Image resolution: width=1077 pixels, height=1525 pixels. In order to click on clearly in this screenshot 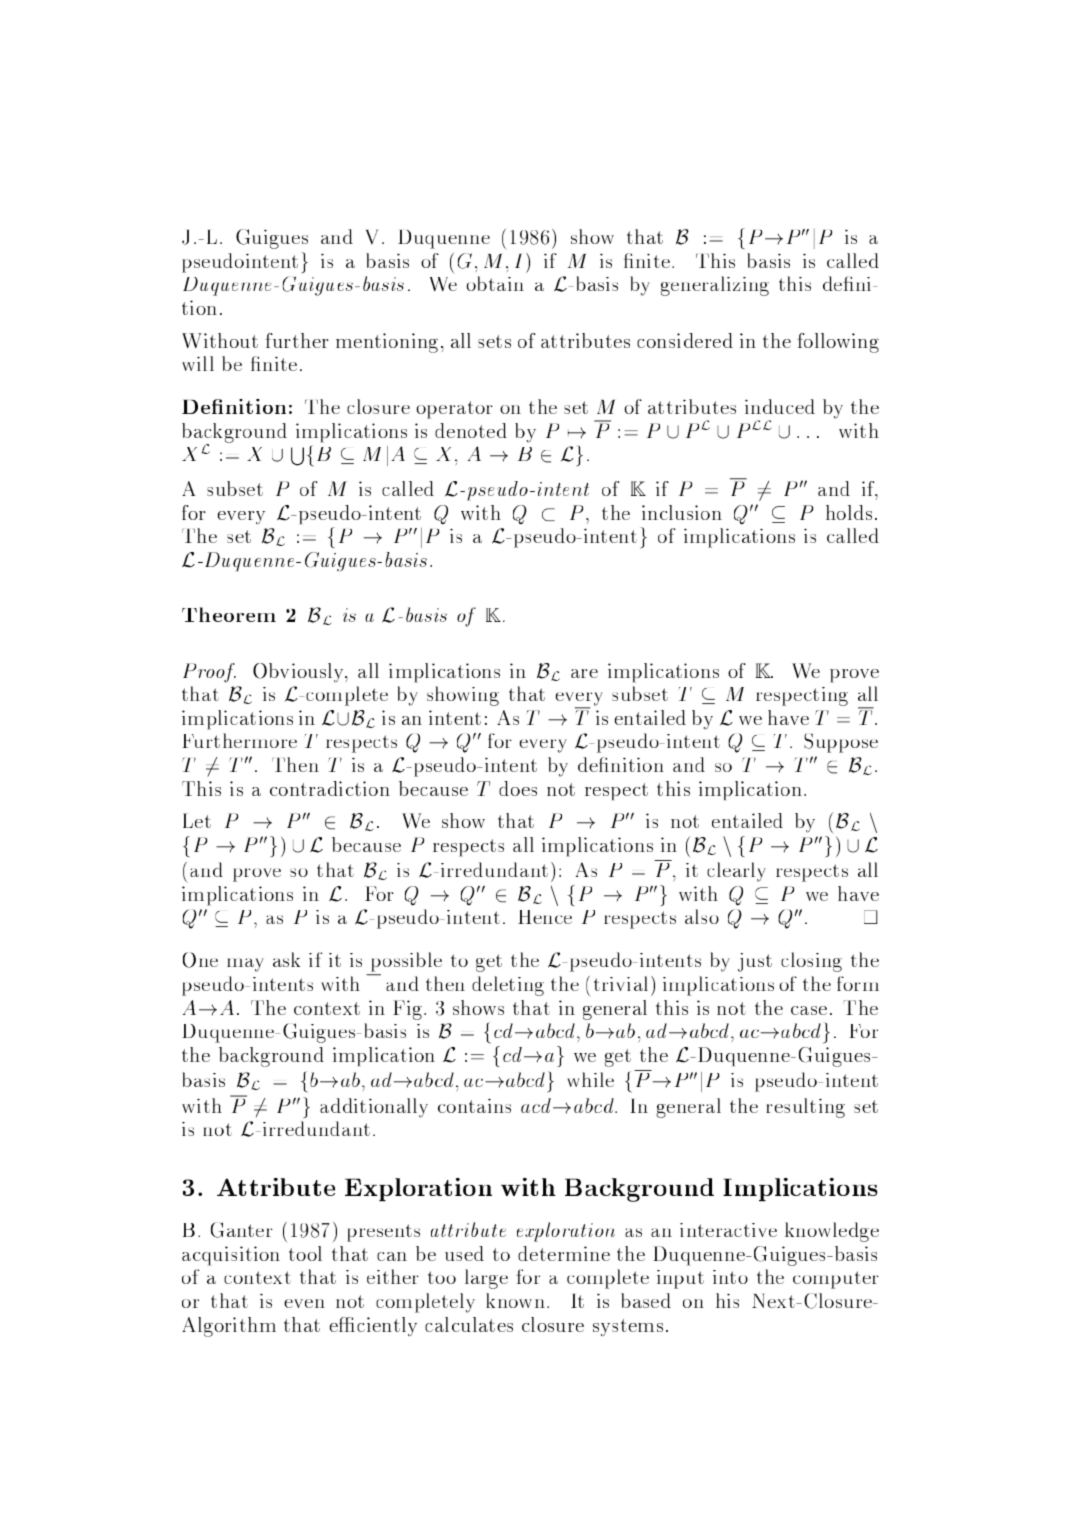, I will do `click(736, 872)`.
